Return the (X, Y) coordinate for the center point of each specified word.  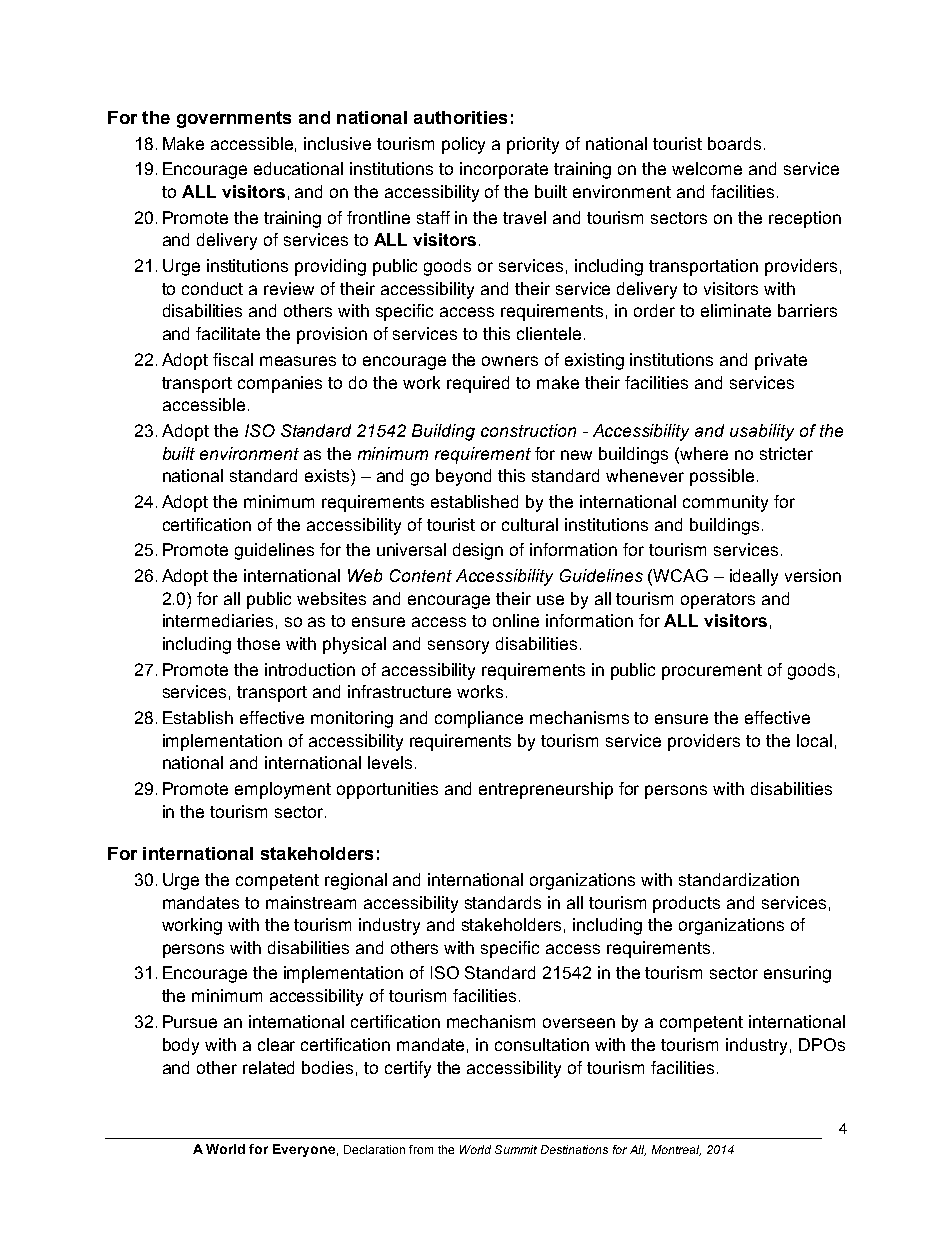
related (268, 1067)
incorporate (504, 170)
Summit (516, 1149)
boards (734, 143)
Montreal (676, 1150)
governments (234, 119)
